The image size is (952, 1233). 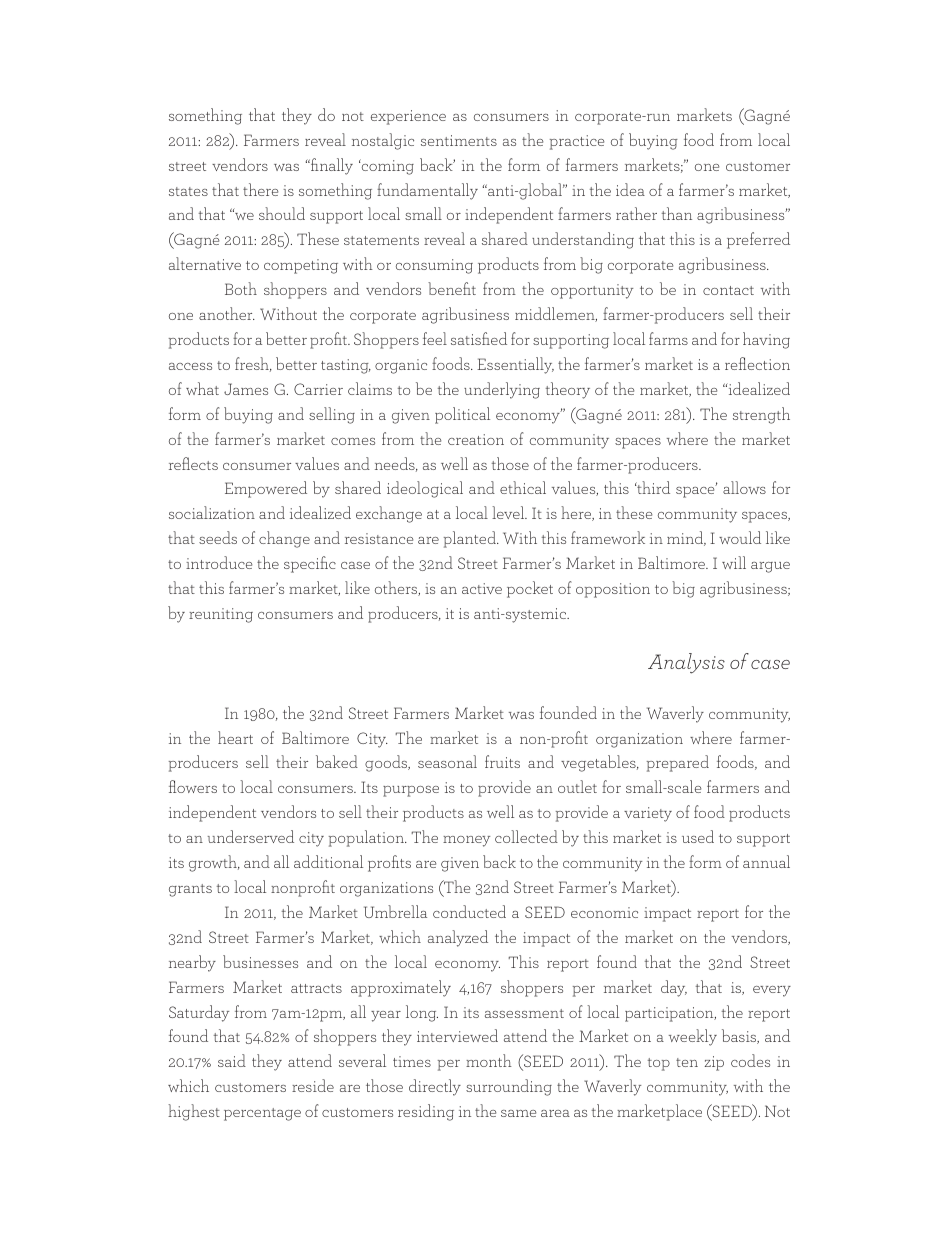 I want to click on James, so click(x=246, y=389).
